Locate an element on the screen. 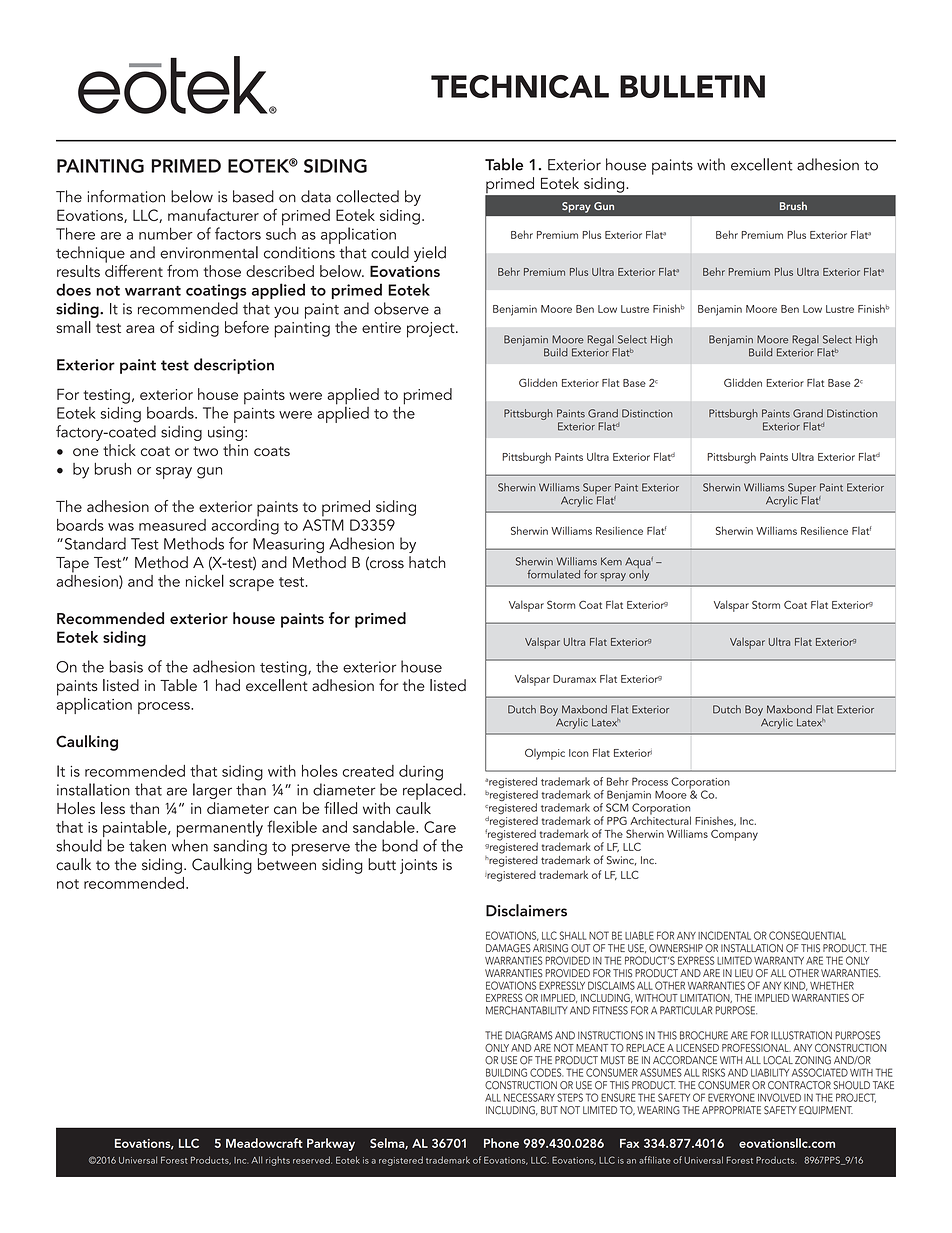 The height and width of the screenshot is (1233, 952). hatch is located at coordinates (427, 562).
